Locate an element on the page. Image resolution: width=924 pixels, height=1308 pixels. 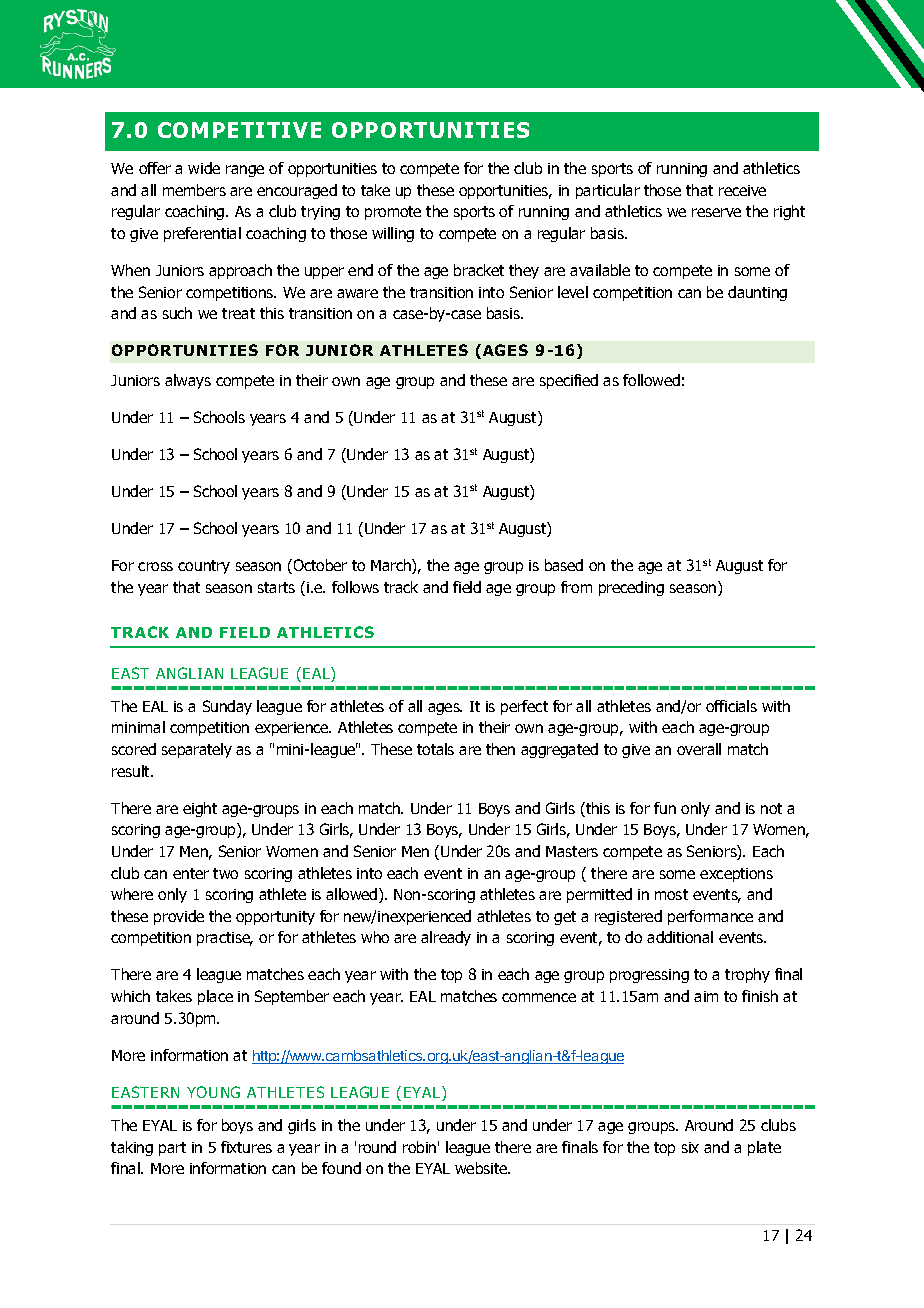
always is located at coordinates (188, 381).
